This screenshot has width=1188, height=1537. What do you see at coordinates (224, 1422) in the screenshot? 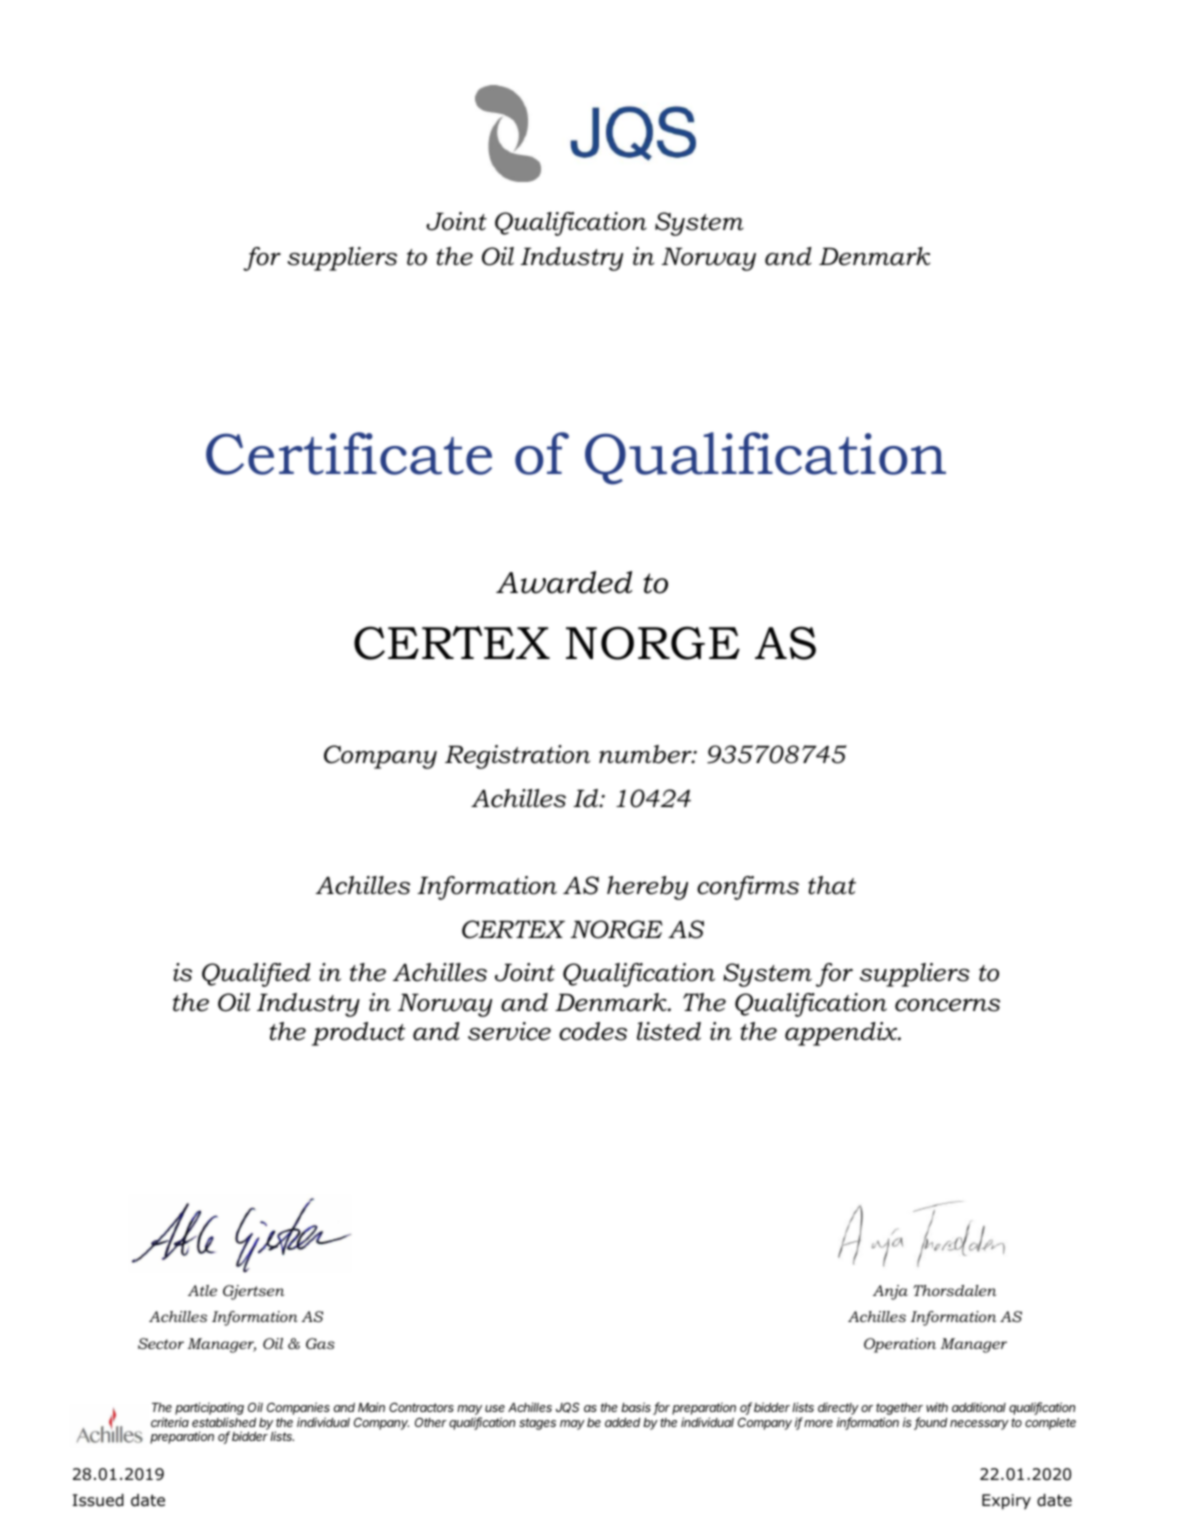
I see `established` at bounding box center [224, 1422].
